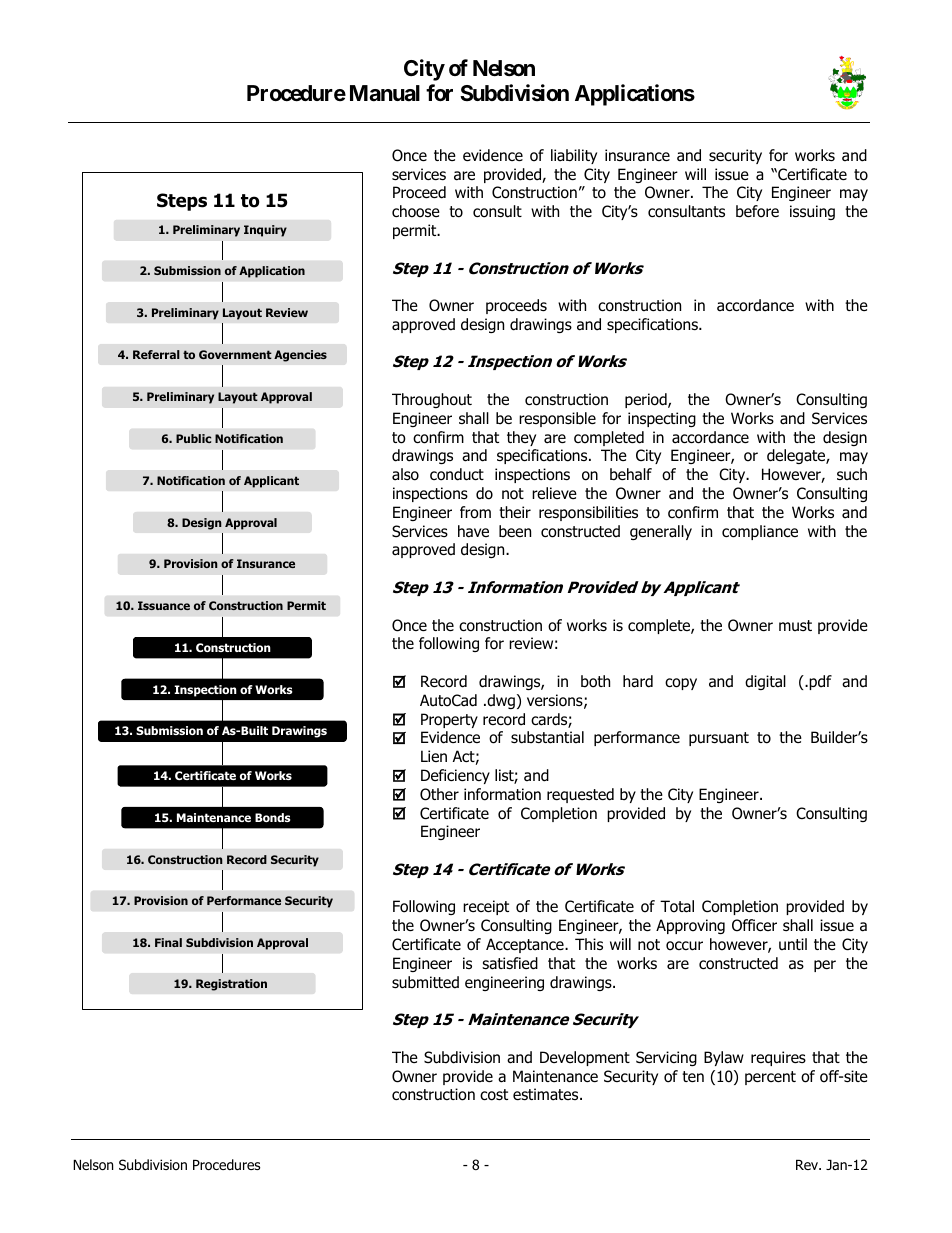  What do you see at coordinates (547, 737) in the document?
I see `substantial` at bounding box center [547, 737].
